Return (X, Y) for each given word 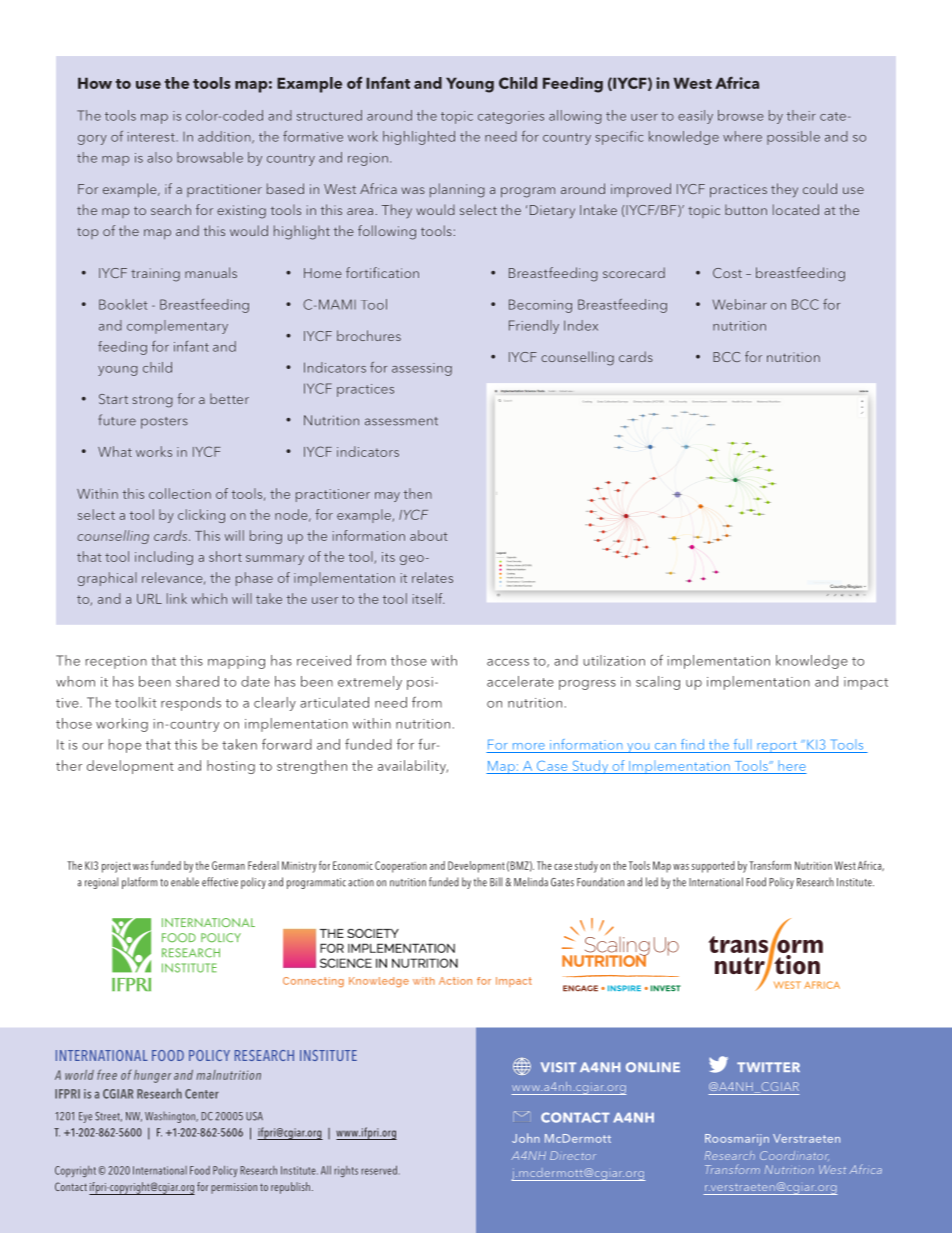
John (526, 1138)
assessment (401, 421)
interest (152, 137)
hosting (231, 767)
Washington (171, 1117)
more (529, 746)
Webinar (740, 304)
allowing (575, 117)
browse (741, 115)
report (777, 747)
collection (180, 493)
